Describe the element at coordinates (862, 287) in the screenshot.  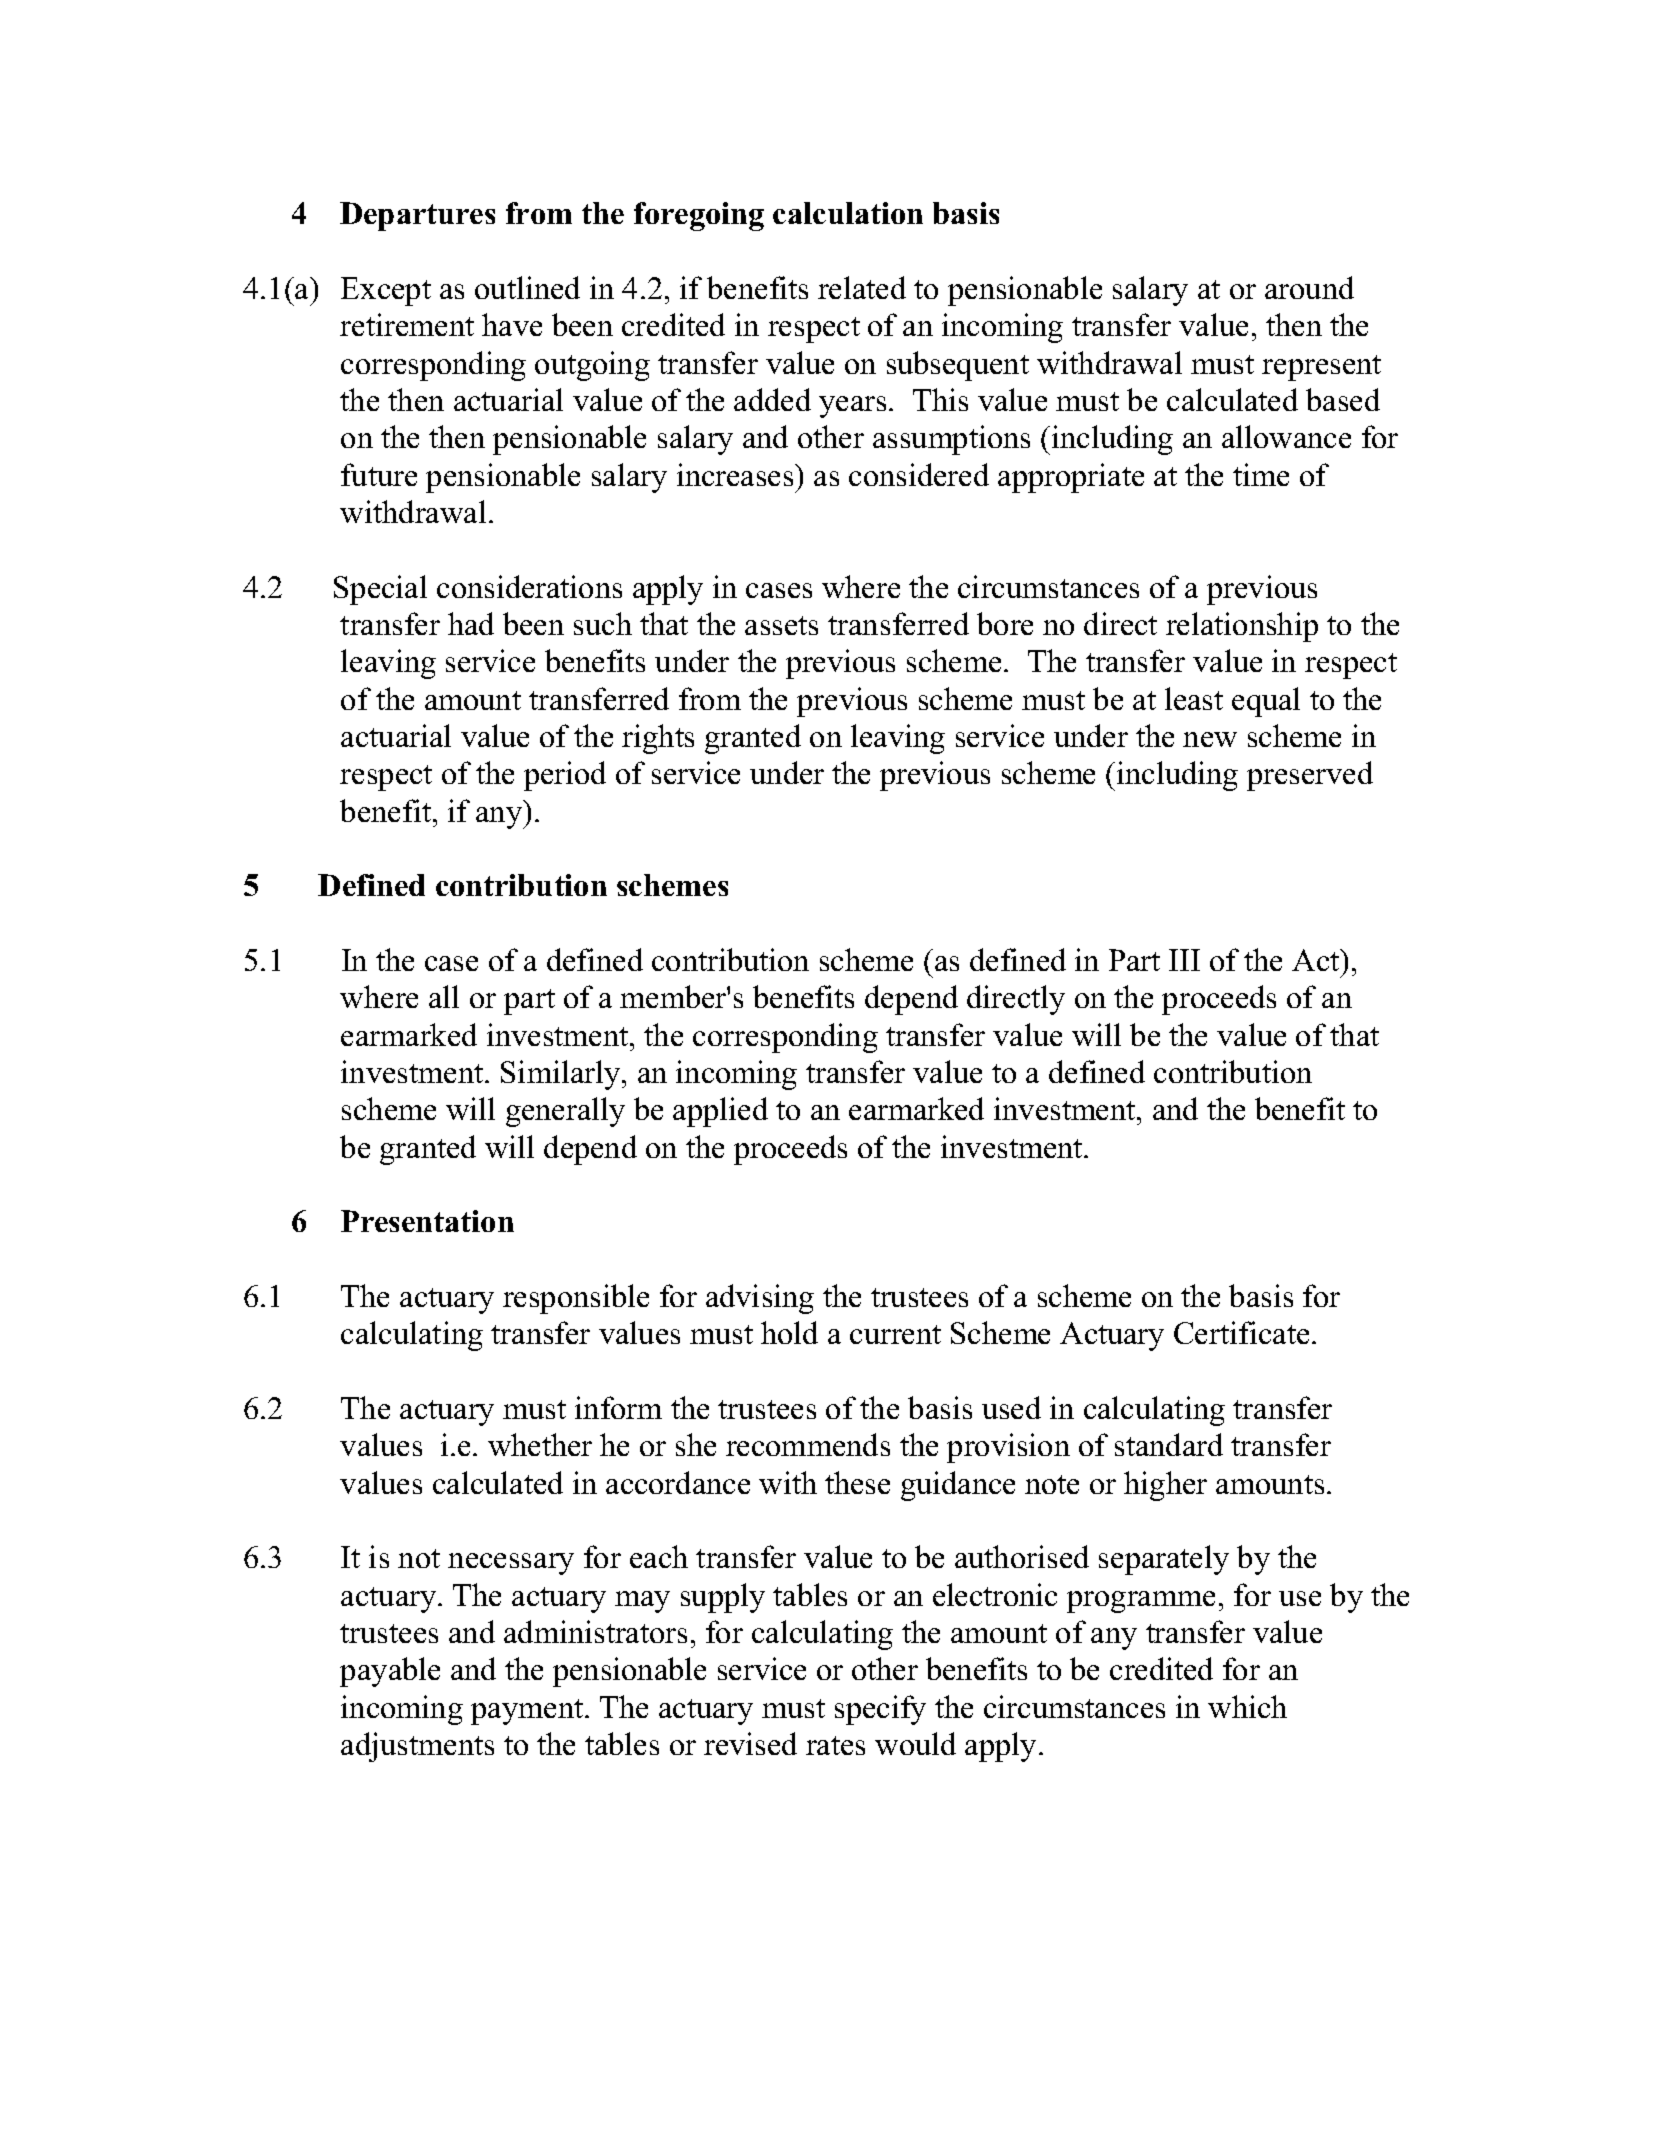
I see `related` at that location.
